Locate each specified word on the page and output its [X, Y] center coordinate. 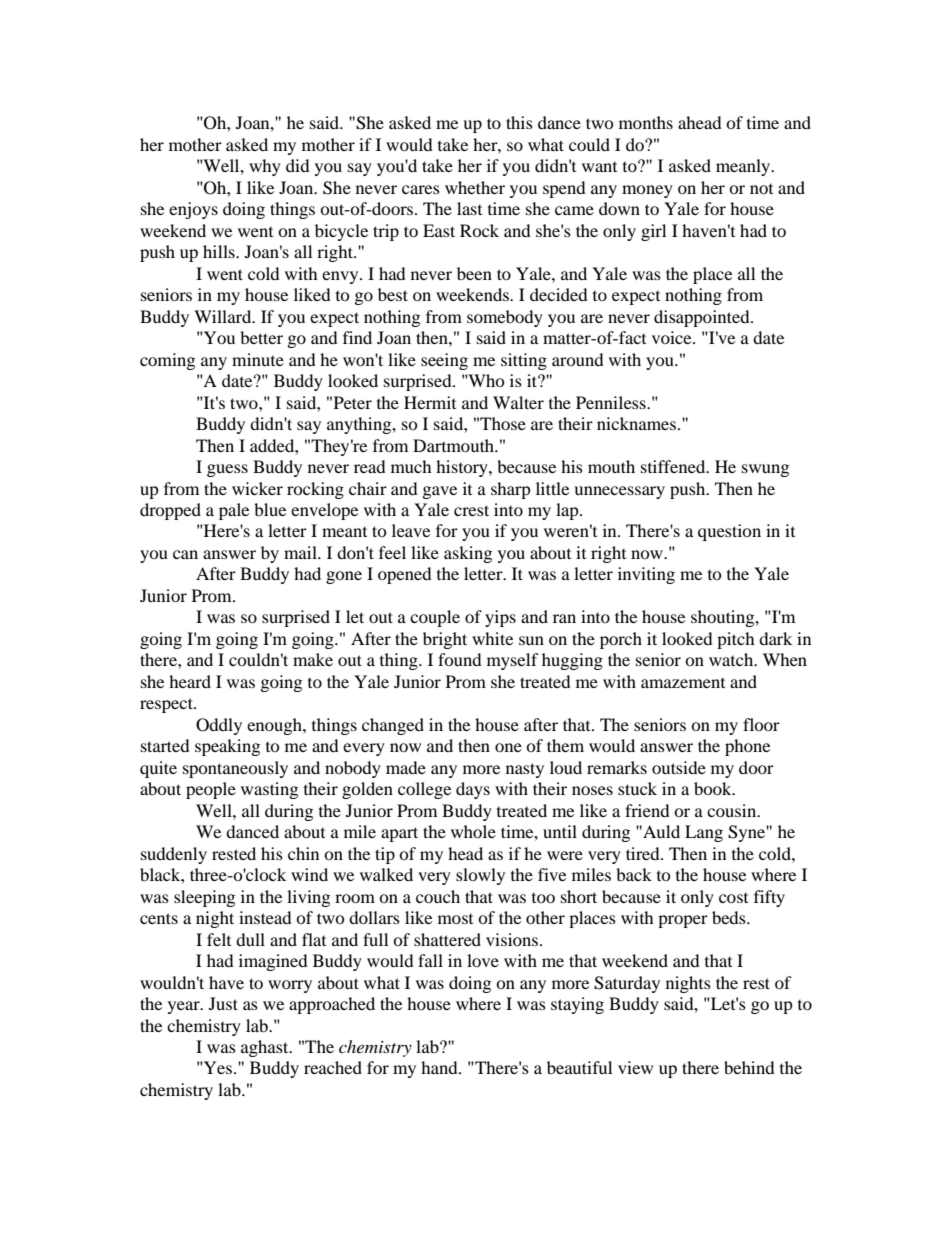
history [463, 468]
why [265, 167]
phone [747, 747]
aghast [266, 1048]
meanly [744, 167]
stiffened [674, 466]
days [473, 790]
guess [227, 470]
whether [475, 187]
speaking [227, 747]
